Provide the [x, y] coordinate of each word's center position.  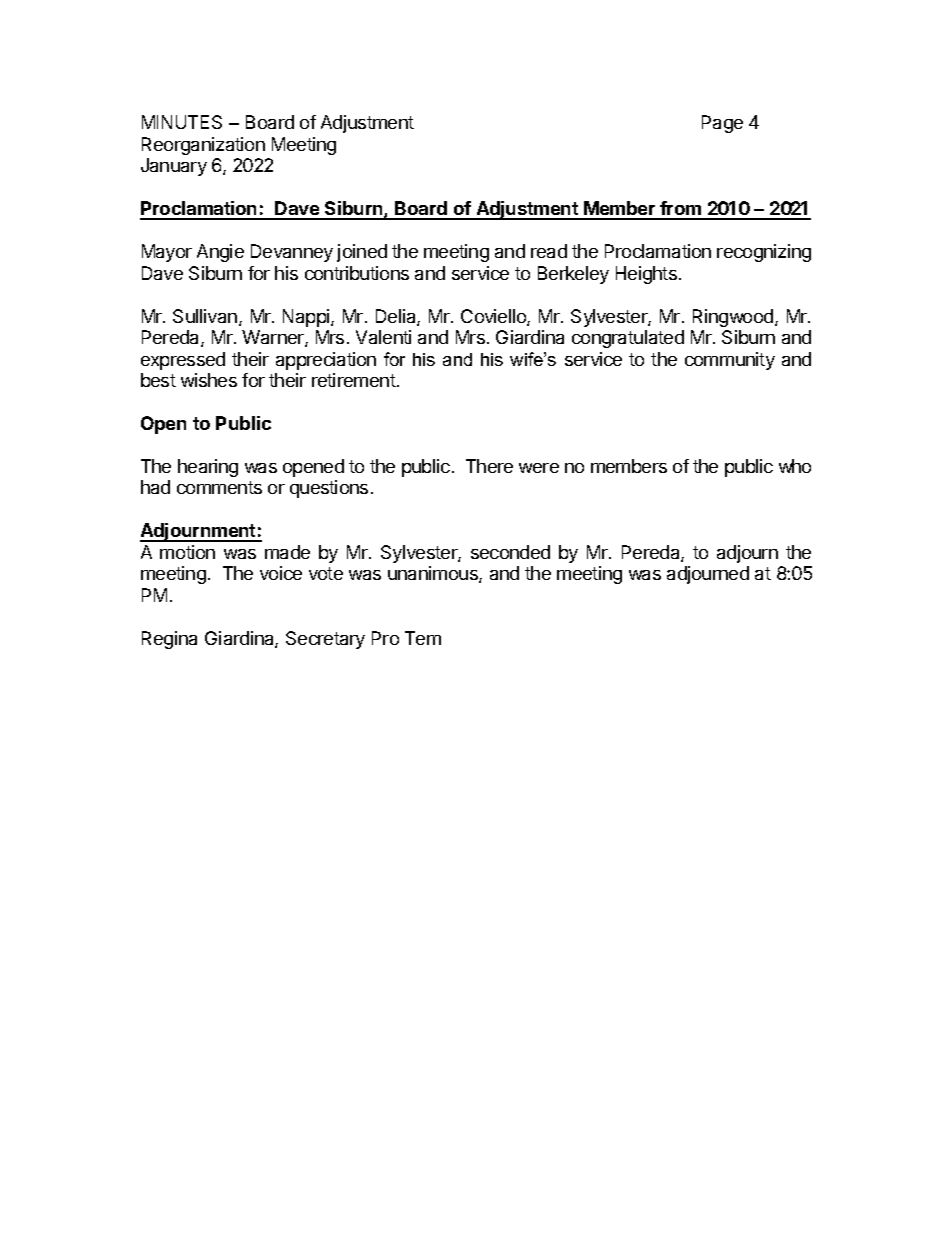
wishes [209, 380]
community [730, 361]
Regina [169, 640]
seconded [510, 552]
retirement [354, 380]
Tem [423, 638]
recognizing [764, 253]
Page [722, 124]
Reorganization [203, 146]
